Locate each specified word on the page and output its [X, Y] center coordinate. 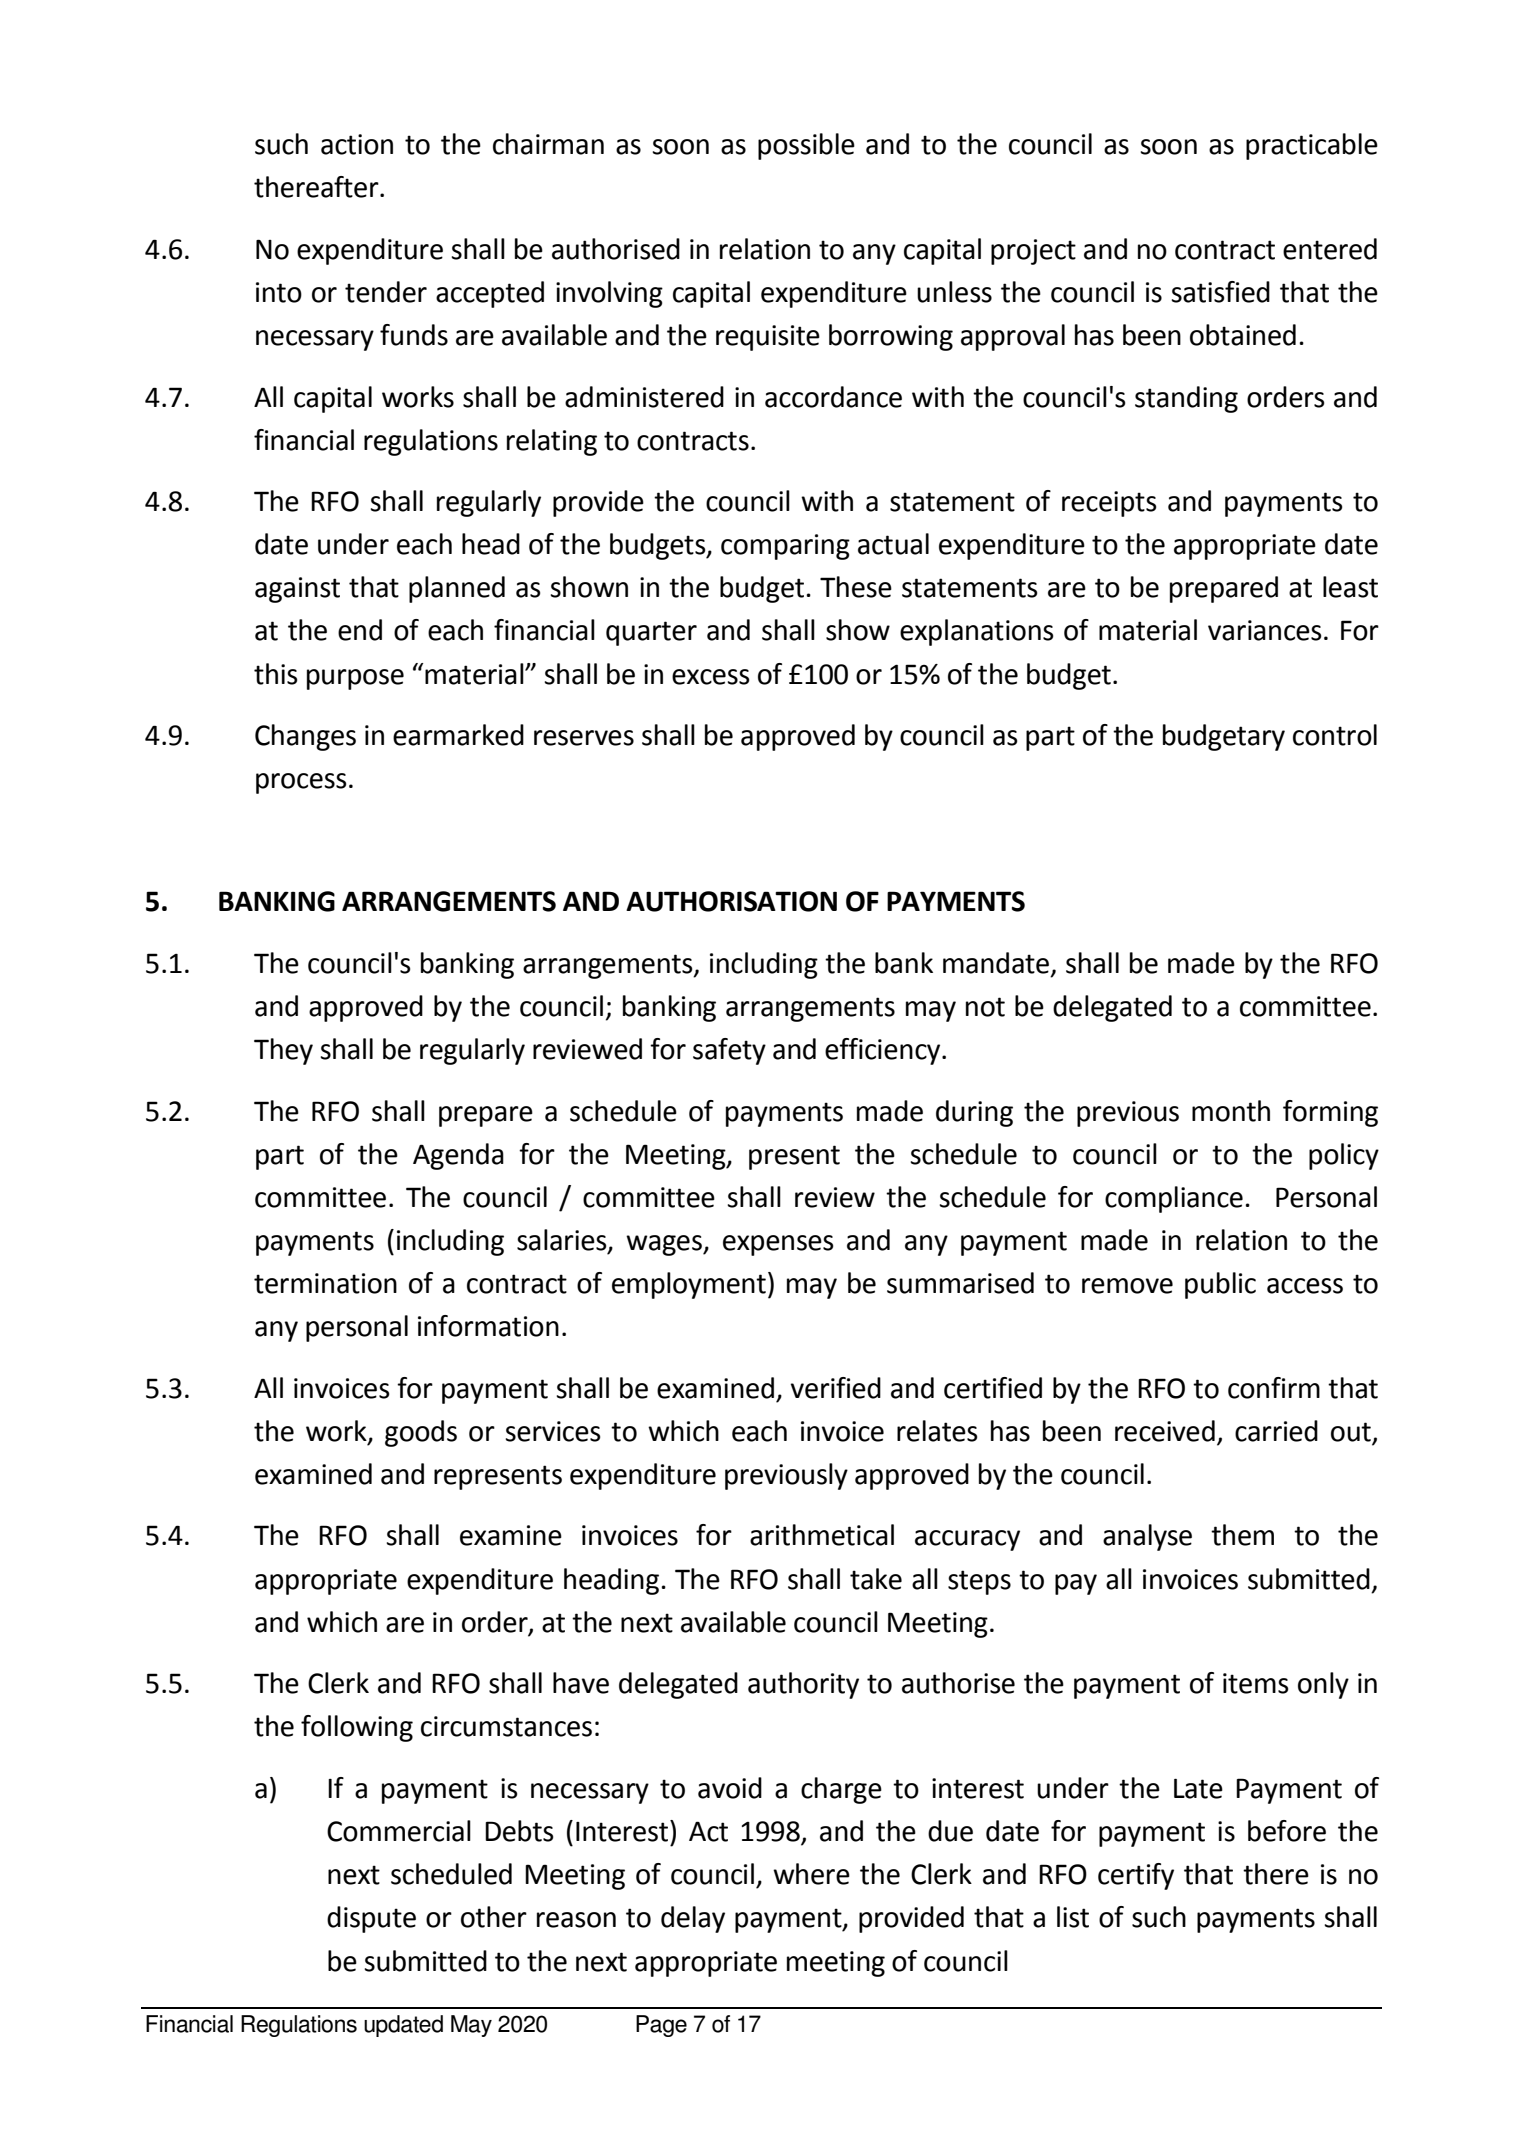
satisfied [1220, 292]
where [811, 1874]
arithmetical [822, 1535]
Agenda [458, 1156]
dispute [371, 1919]
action [357, 144]
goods [421, 1433]
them [1242, 1535]
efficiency [884, 1051]
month [1231, 1111]
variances [1264, 630]
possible [806, 146]
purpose [355, 679]
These [856, 587]
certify [1136, 1876]
